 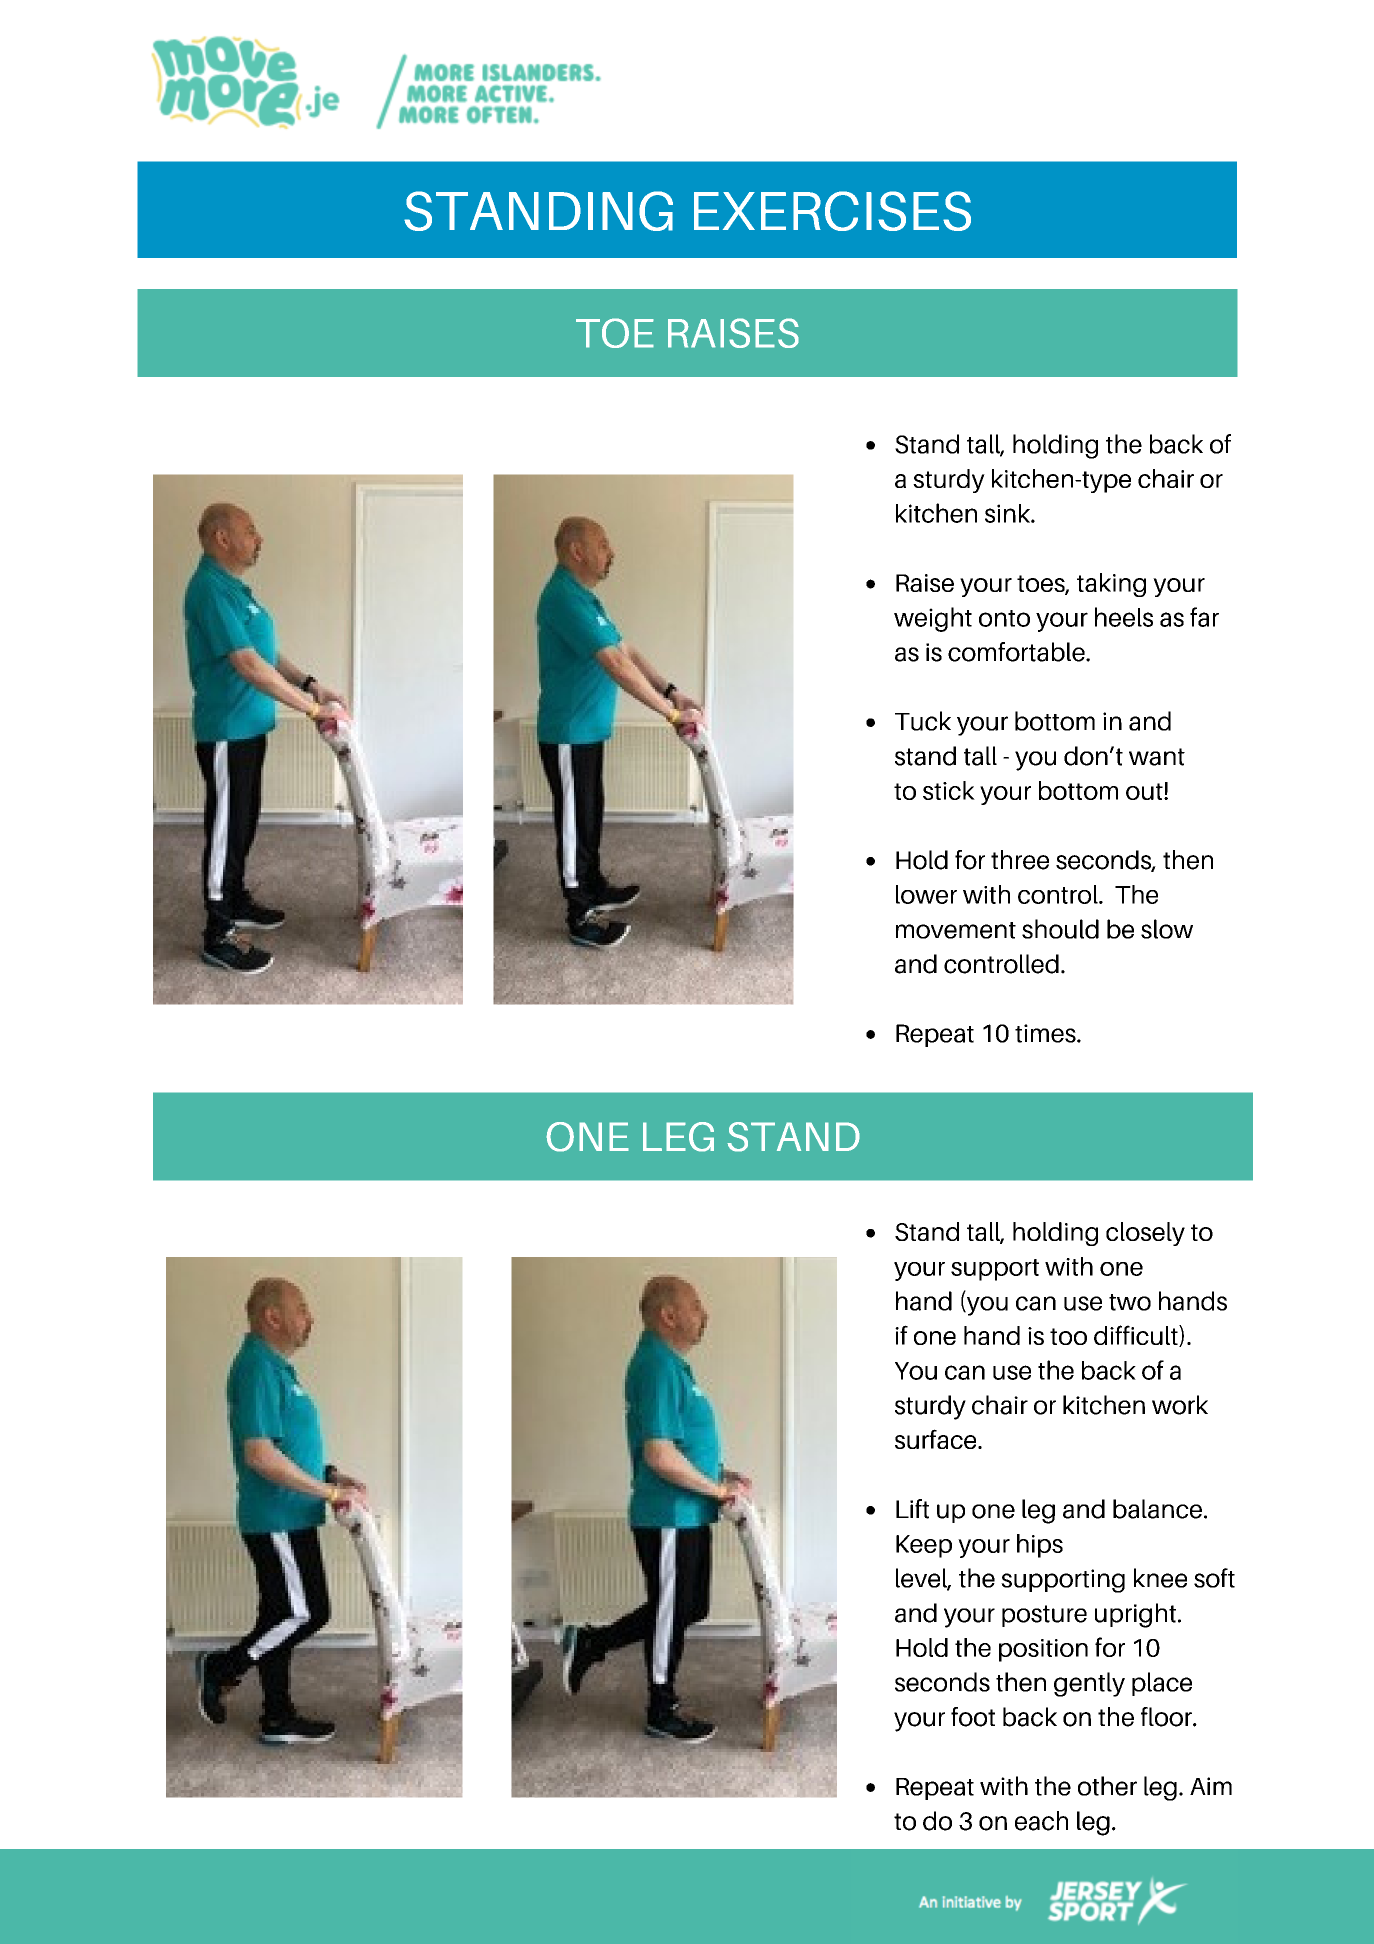 I want to click on foot, so click(x=973, y=1717).
